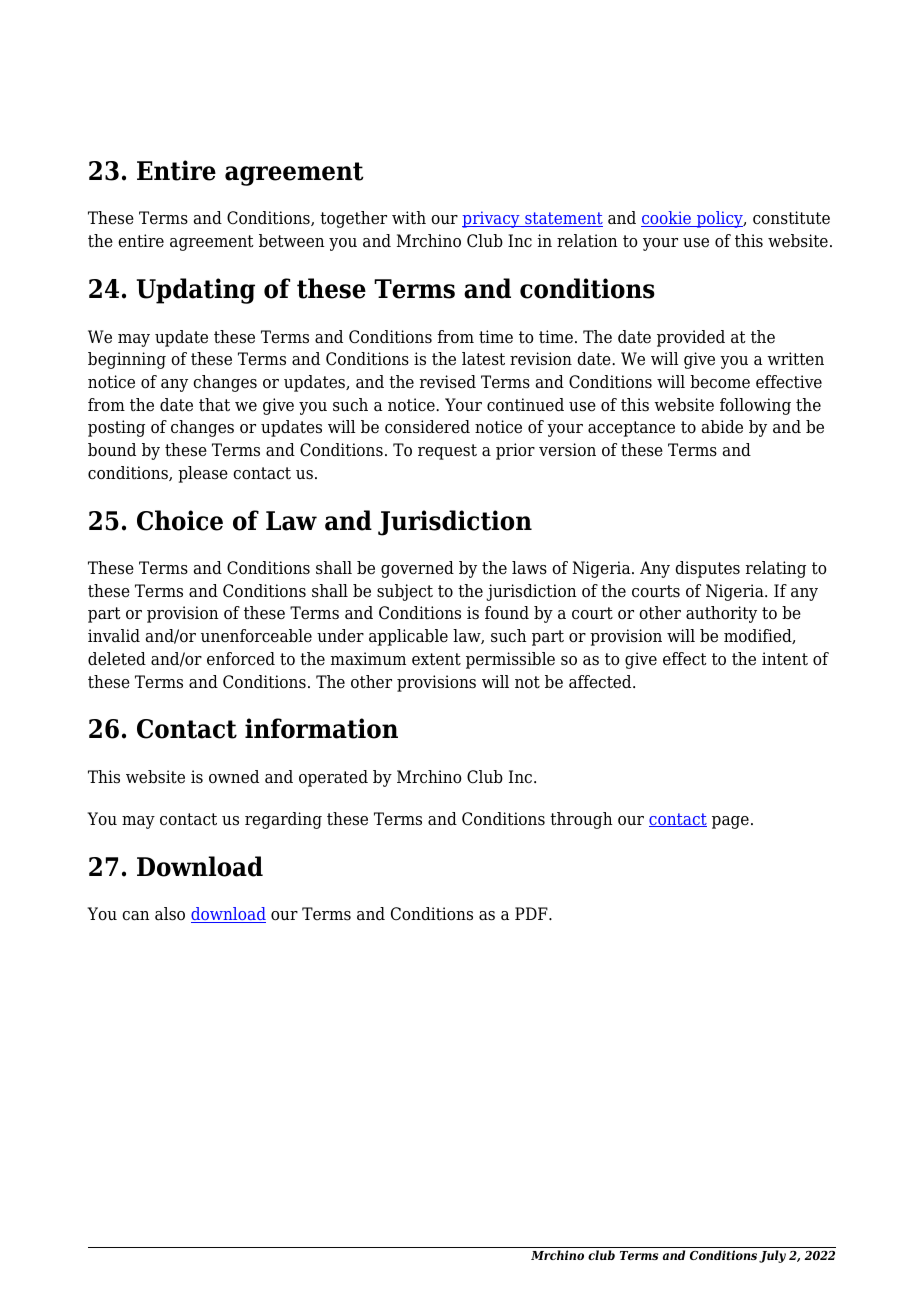  What do you see at coordinates (667, 219) in the image?
I see `cookie` at bounding box center [667, 219].
